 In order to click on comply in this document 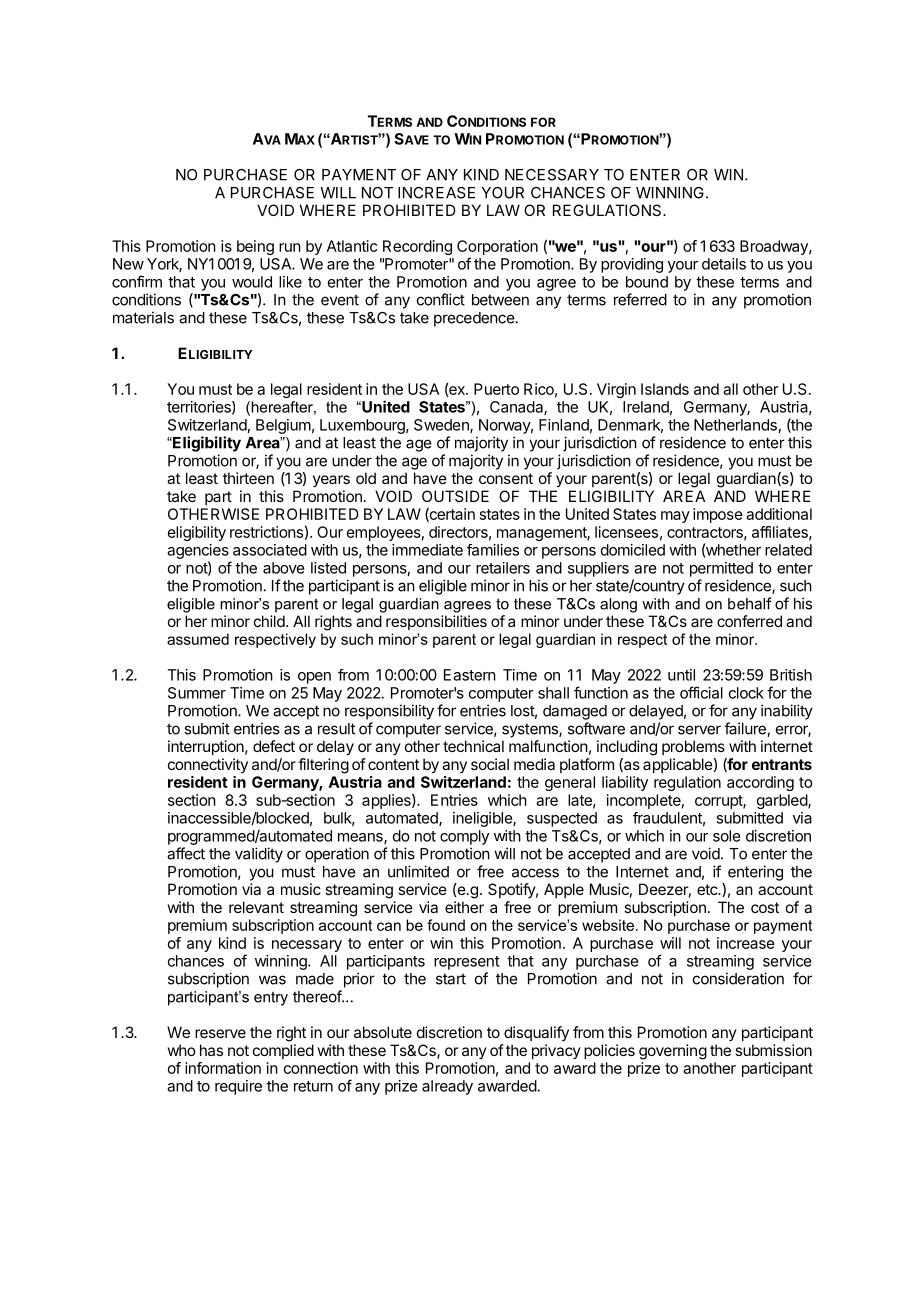, I will do `click(464, 837)`.
